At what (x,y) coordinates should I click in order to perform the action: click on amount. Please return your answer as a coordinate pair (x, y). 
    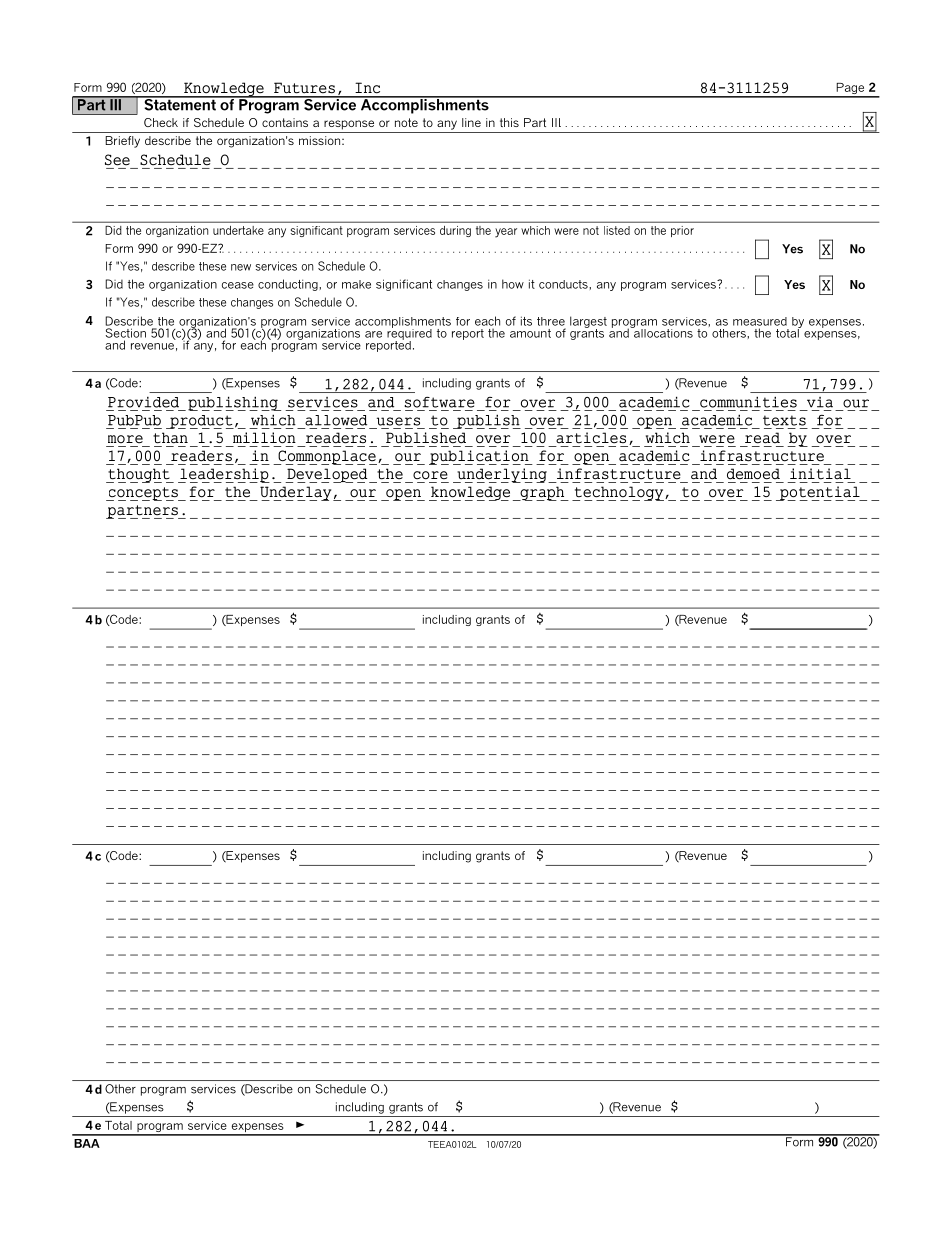
    Looking at the image, I should click on (530, 333).
